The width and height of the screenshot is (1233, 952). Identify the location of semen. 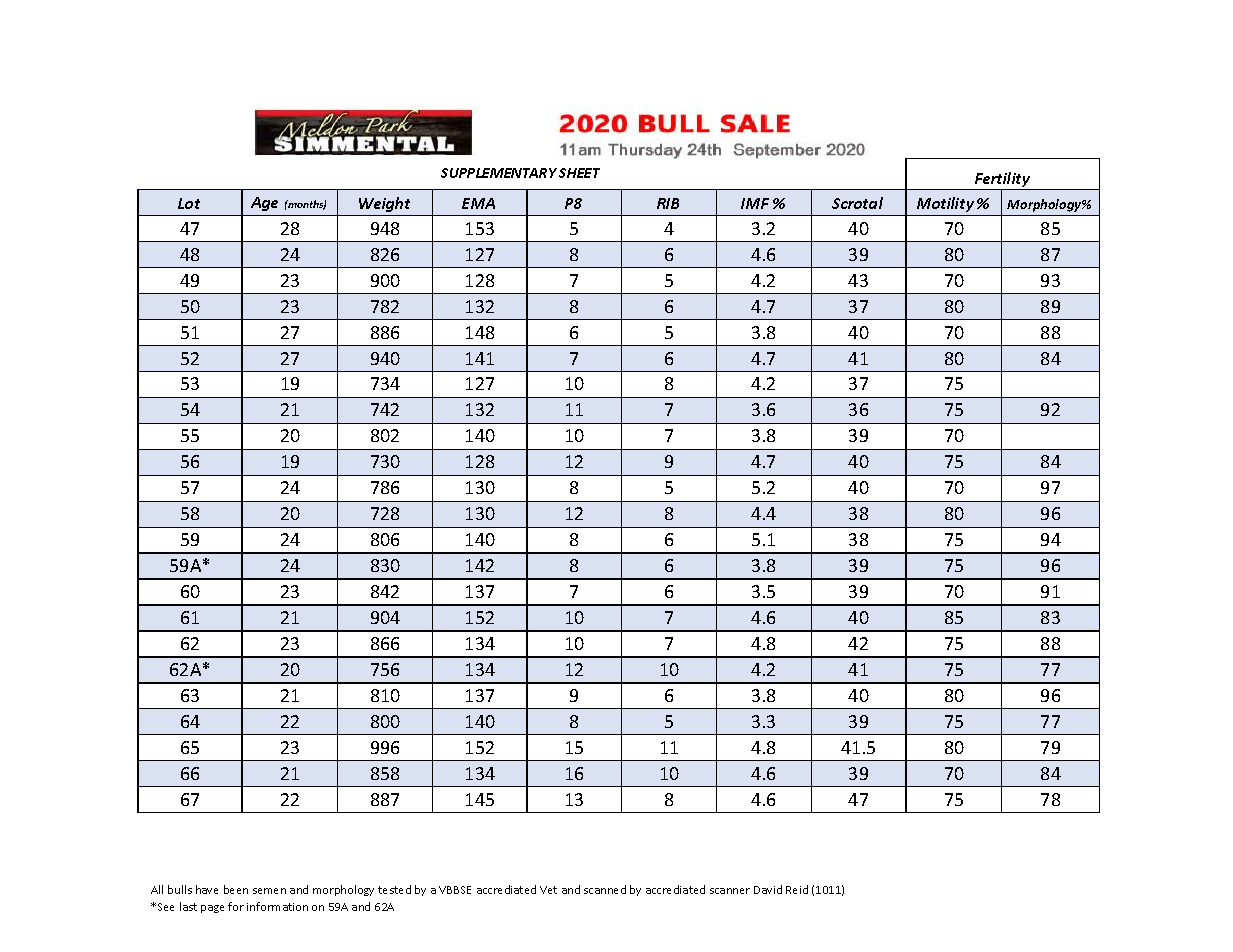
(269, 891).
